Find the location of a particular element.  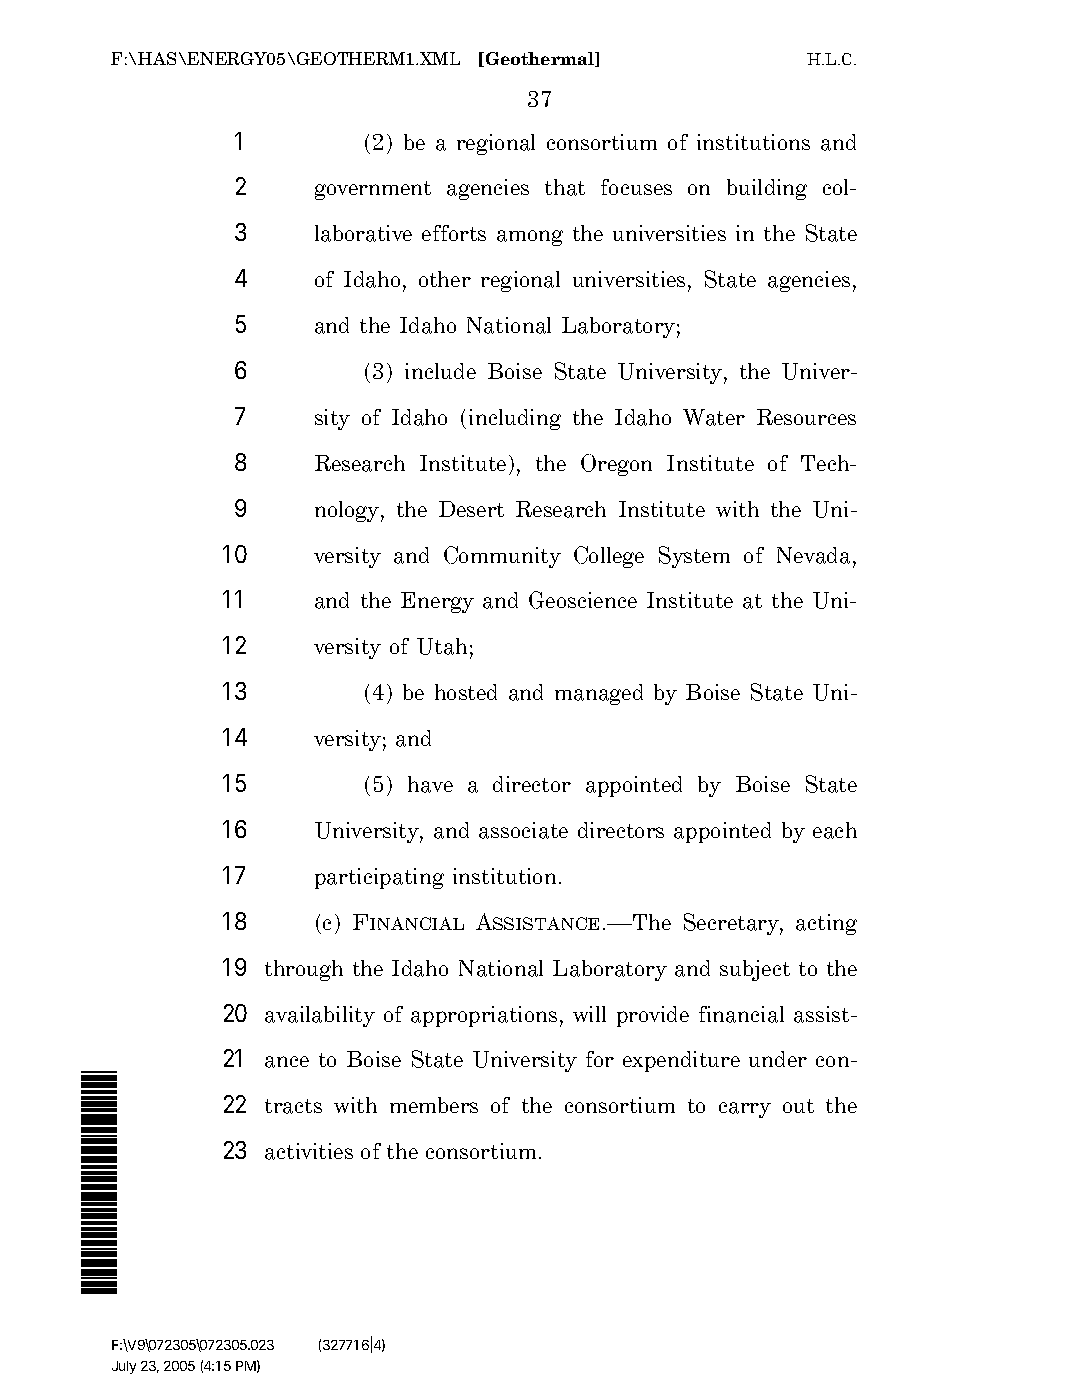

participating is located at coordinates (379, 878).
